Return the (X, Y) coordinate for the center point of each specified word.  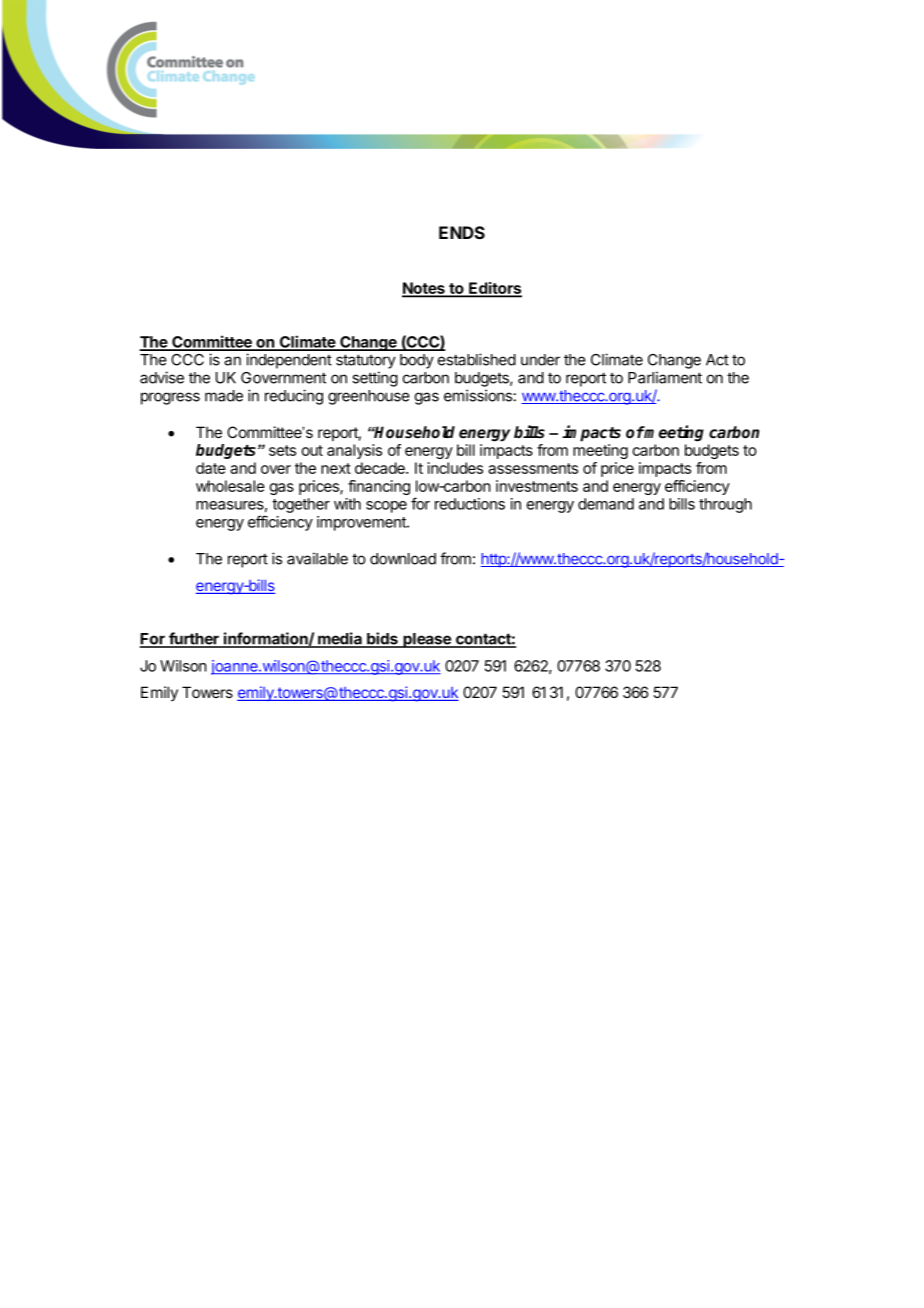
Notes (424, 289)
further (194, 639)
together (301, 505)
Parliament (665, 377)
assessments (533, 468)
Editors (494, 289)
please (427, 640)
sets (282, 450)
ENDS (462, 232)
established (477, 359)
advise (162, 377)
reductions (470, 504)
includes (455, 468)
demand (606, 504)
